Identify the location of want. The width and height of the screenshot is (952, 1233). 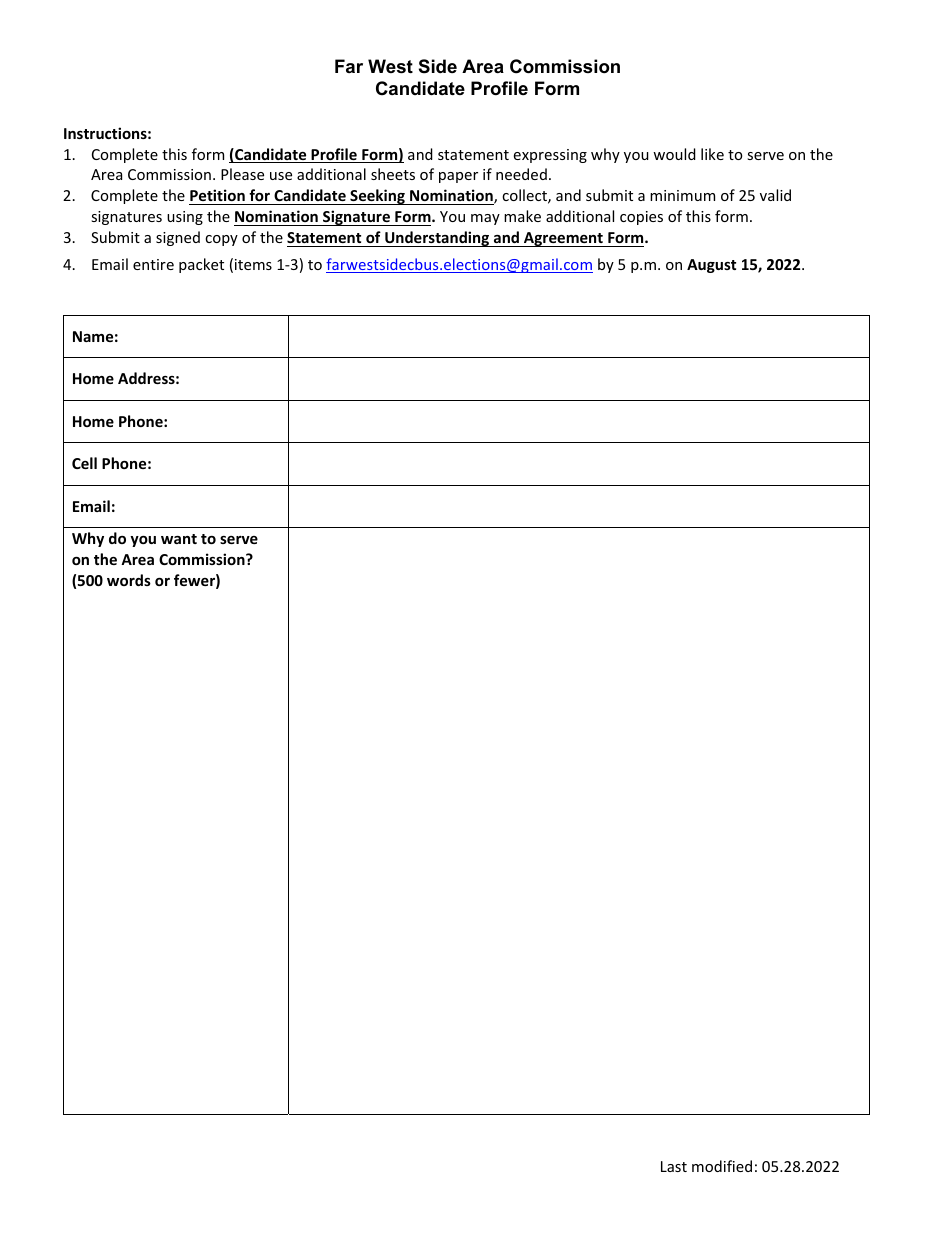
(179, 539).
